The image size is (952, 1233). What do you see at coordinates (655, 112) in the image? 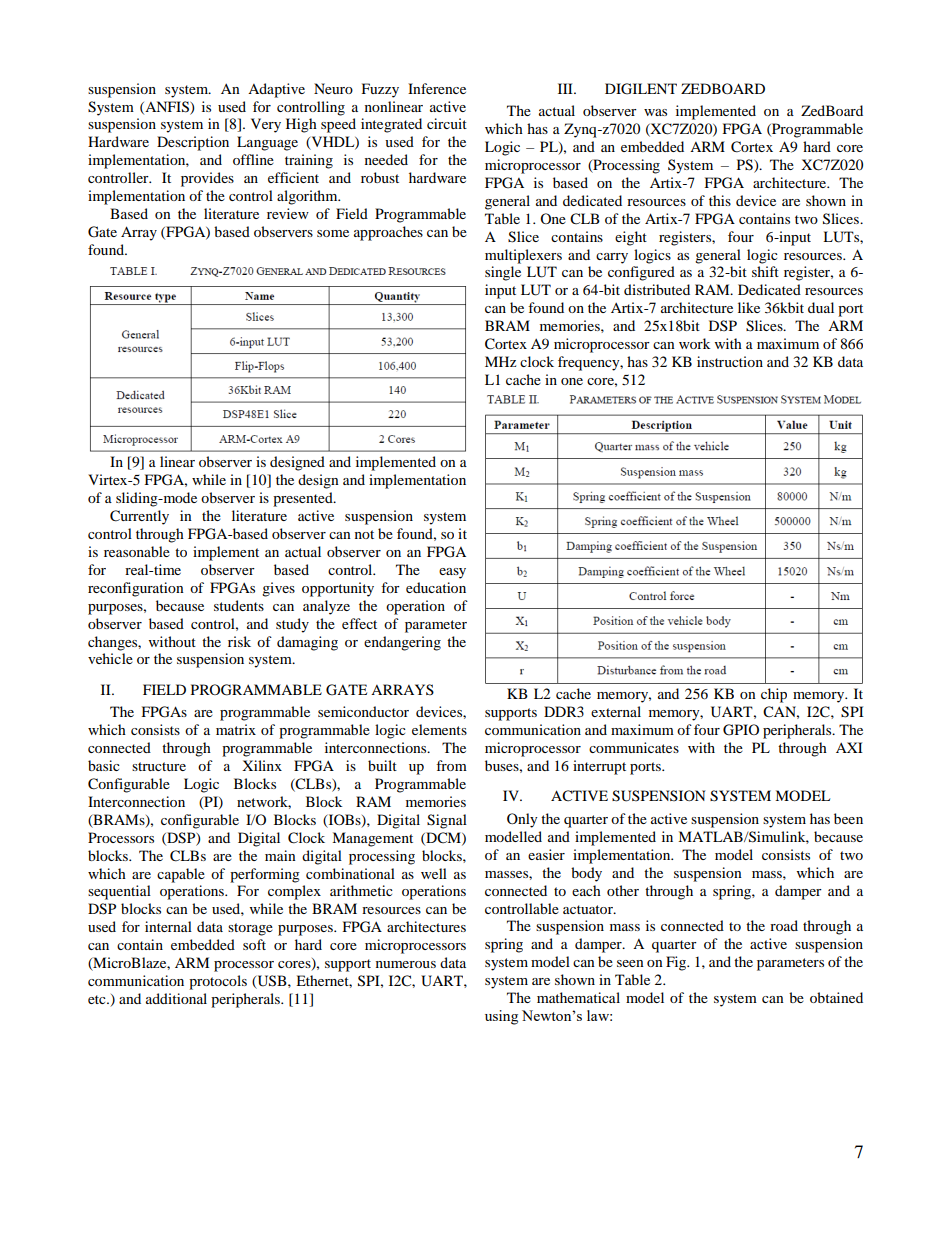
I see `was` at bounding box center [655, 112].
